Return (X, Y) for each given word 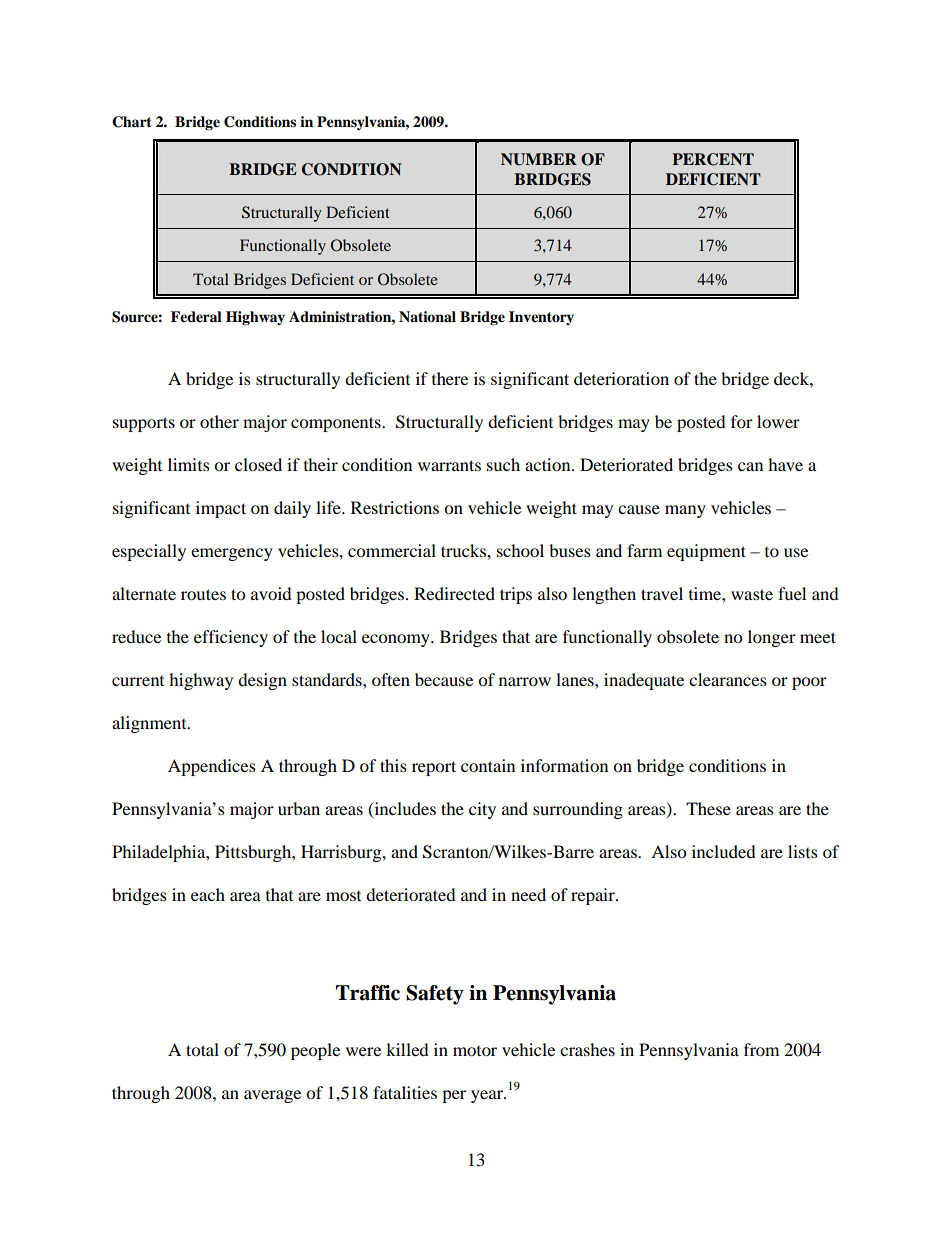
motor (475, 1051)
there (450, 378)
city (482, 810)
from (761, 1049)
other (219, 421)
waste (752, 594)
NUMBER (539, 159)
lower (778, 421)
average (272, 1096)
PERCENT (713, 159)
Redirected (454, 593)
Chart (132, 122)
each (208, 894)
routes (203, 594)
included (724, 851)
